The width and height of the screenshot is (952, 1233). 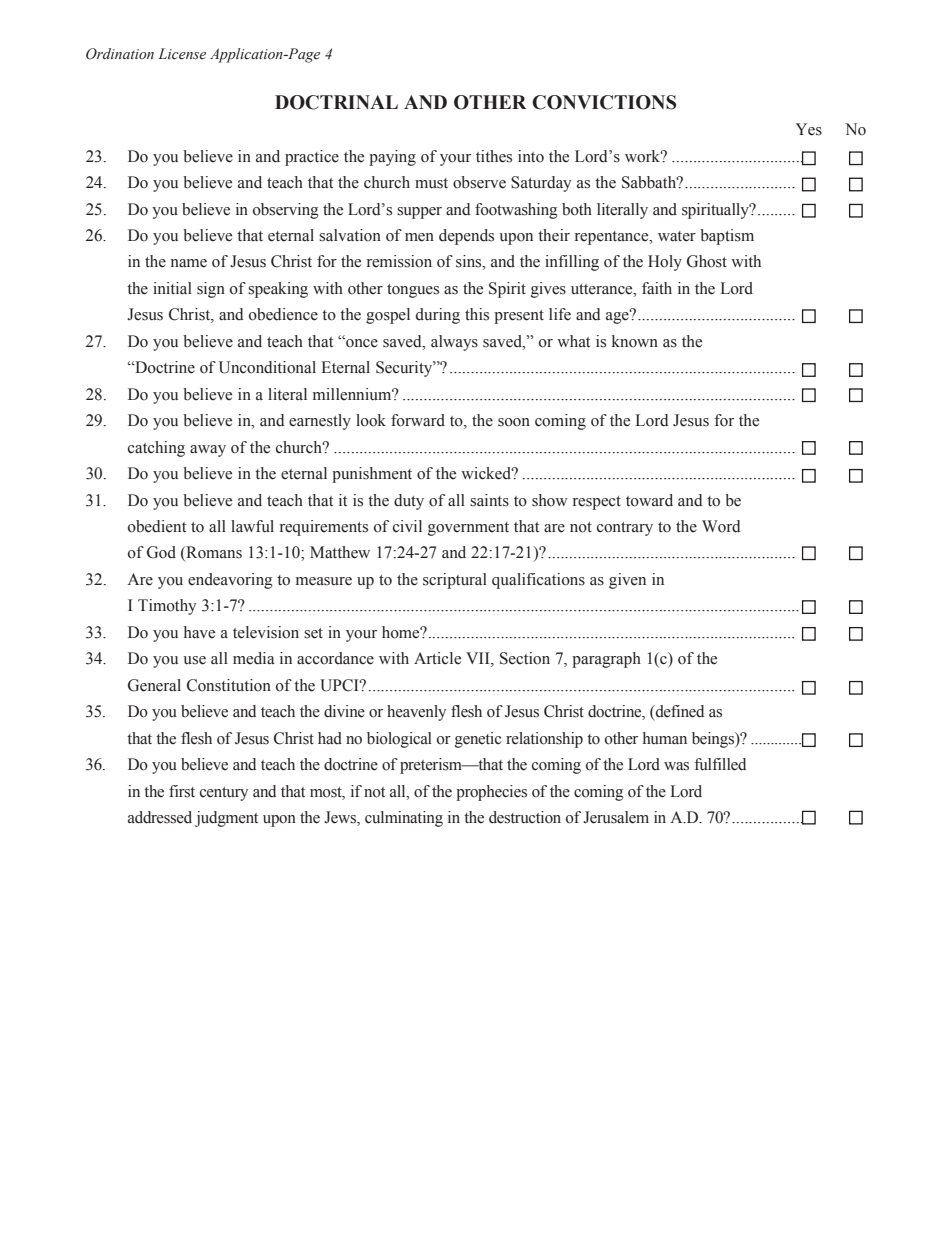 What do you see at coordinates (491, 793) in the screenshot?
I see `prophecies` at bounding box center [491, 793].
